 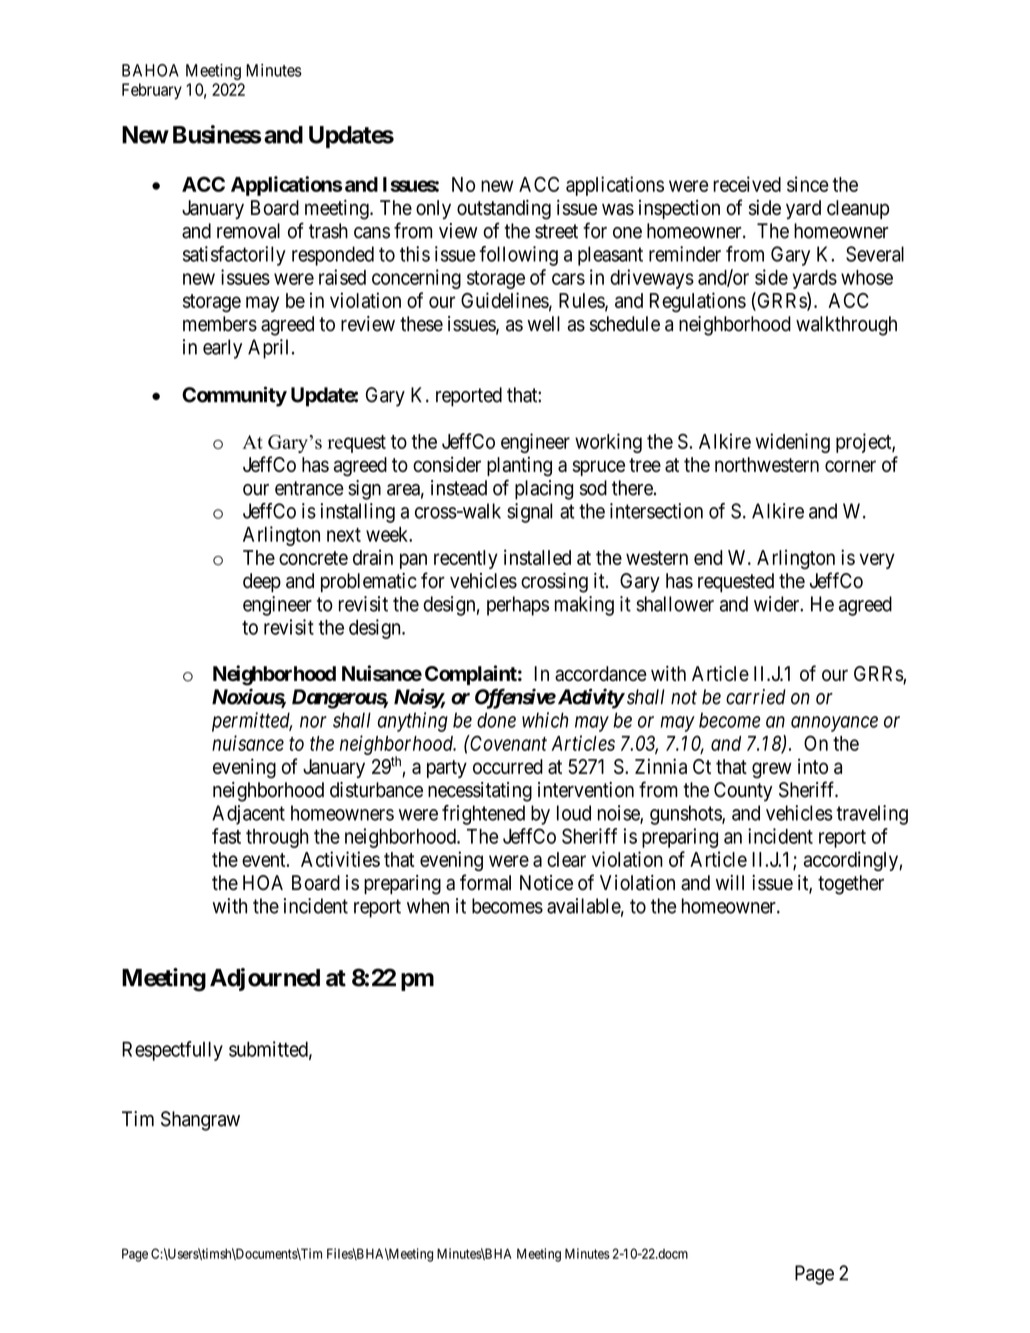 I want to click on widening, so click(x=793, y=443).
